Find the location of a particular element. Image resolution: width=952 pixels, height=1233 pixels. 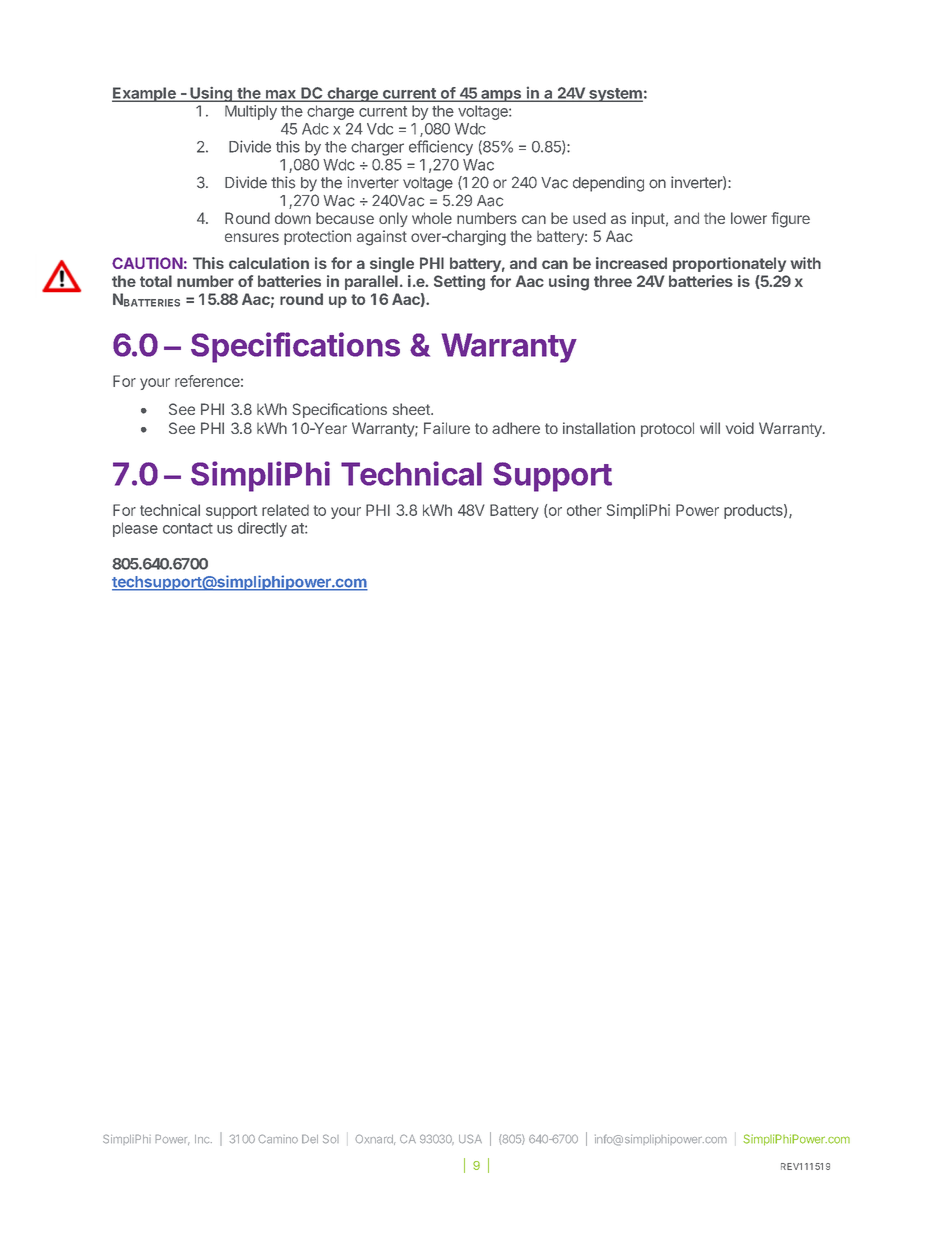

USA is located at coordinates (470, 1139).
